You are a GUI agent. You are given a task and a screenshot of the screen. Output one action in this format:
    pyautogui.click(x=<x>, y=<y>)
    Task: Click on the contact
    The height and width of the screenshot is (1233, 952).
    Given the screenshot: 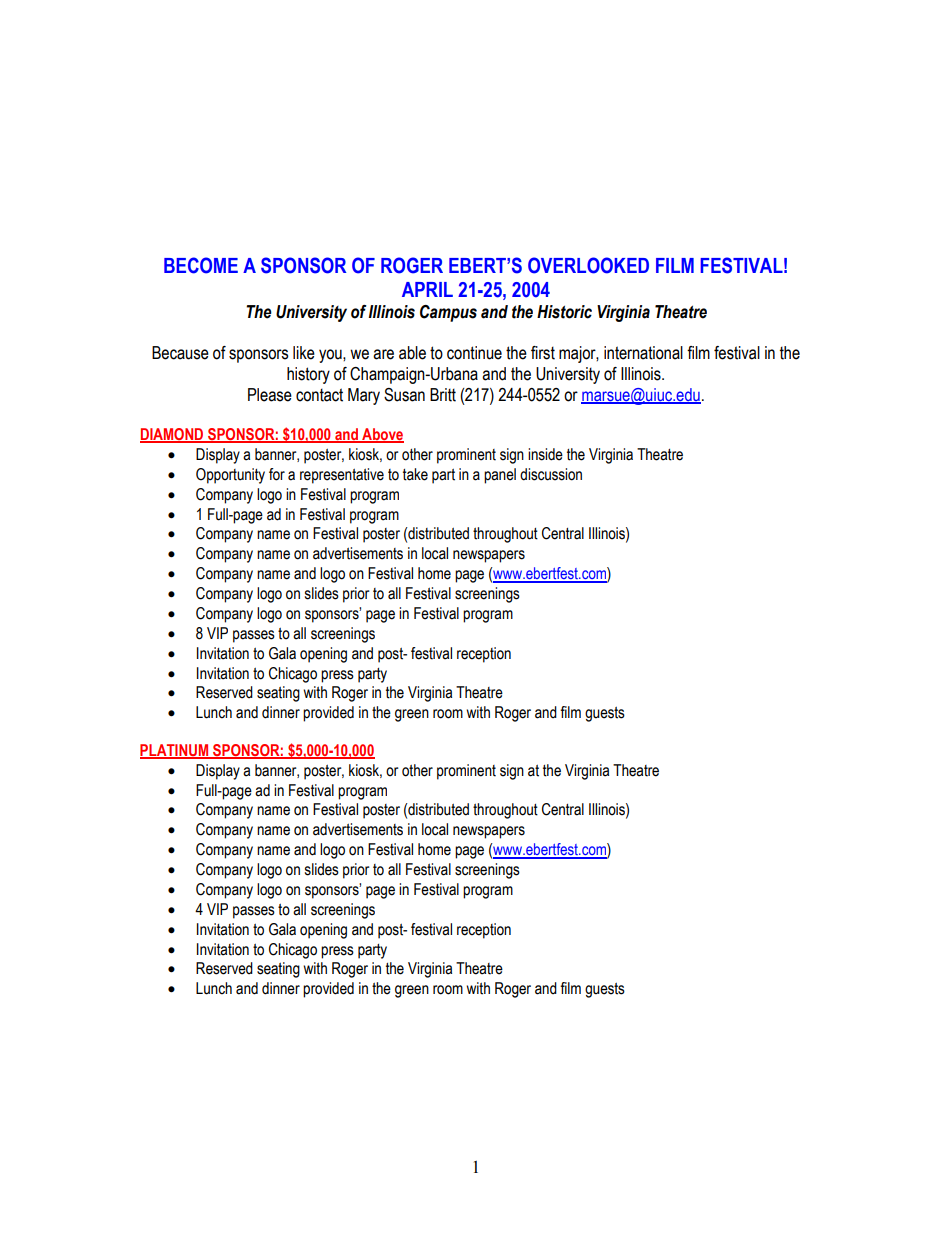 What is the action you would take?
    pyautogui.click(x=319, y=395)
